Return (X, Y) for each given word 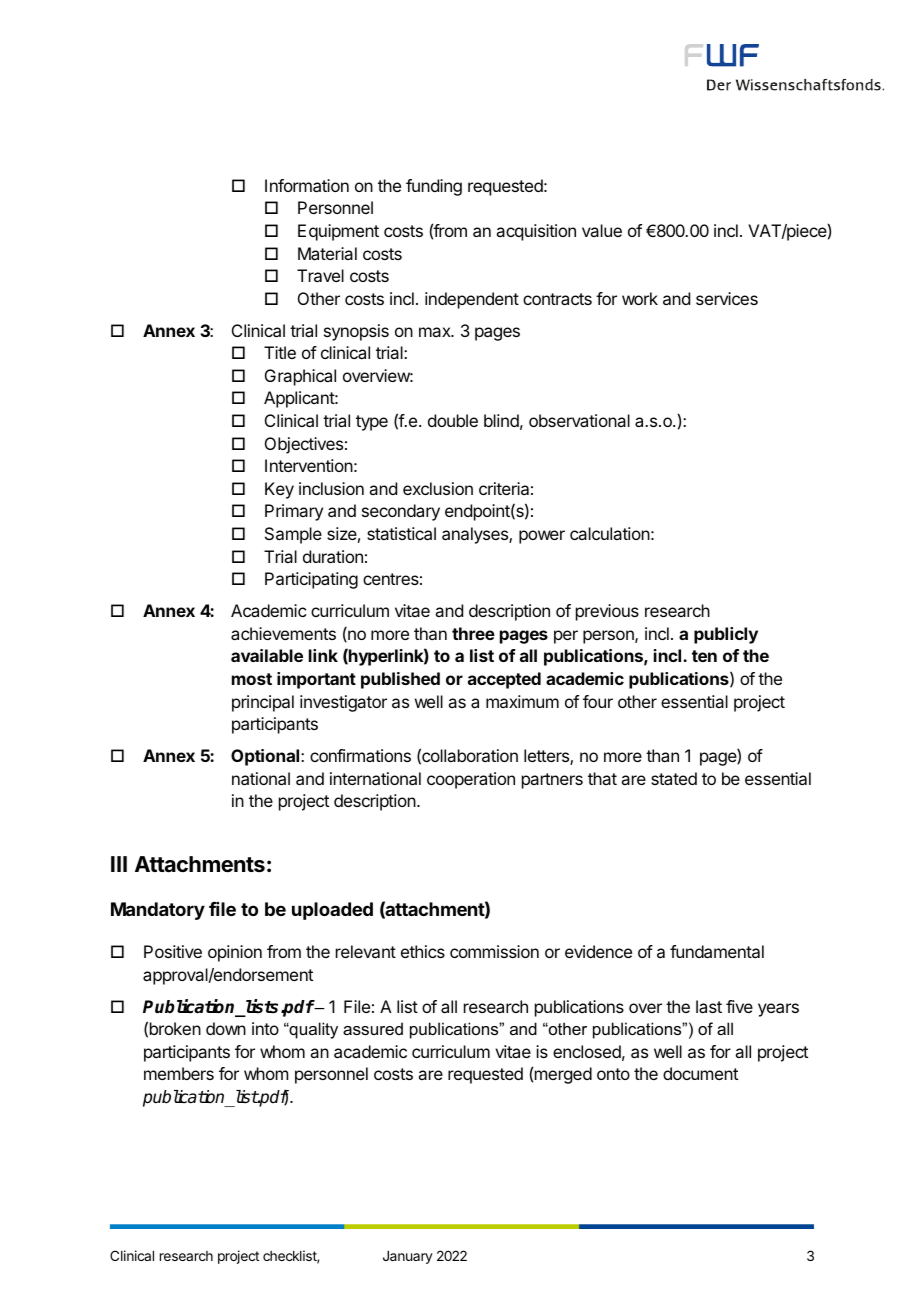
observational (579, 420)
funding (434, 187)
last (709, 1006)
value (602, 230)
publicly (726, 635)
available (267, 655)
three (473, 633)
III (119, 864)
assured (373, 1028)
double (453, 420)
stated (674, 778)
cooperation (471, 780)
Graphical (300, 377)
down (226, 1028)
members (179, 1073)
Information (307, 185)
